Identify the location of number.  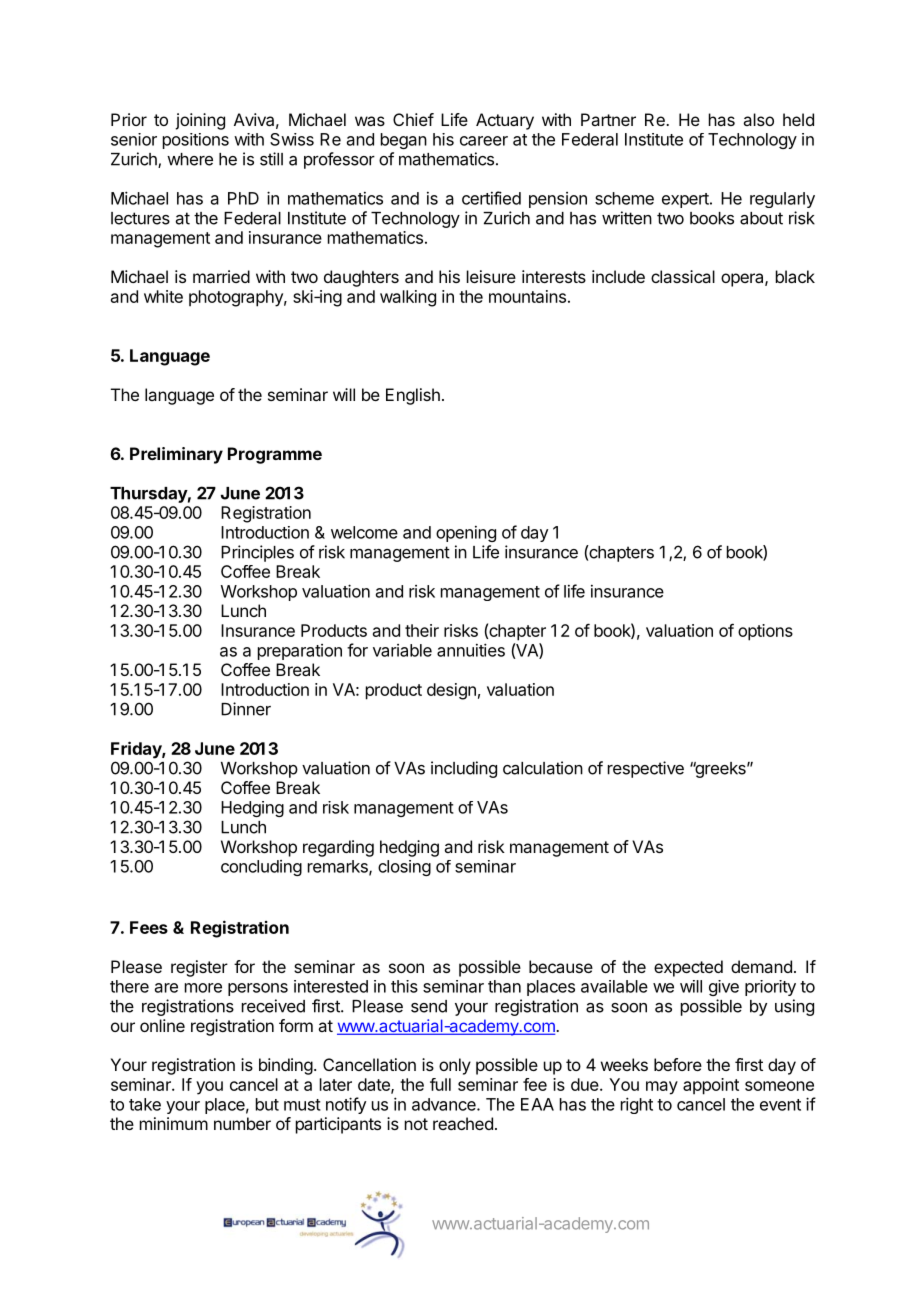
(242, 1123).
